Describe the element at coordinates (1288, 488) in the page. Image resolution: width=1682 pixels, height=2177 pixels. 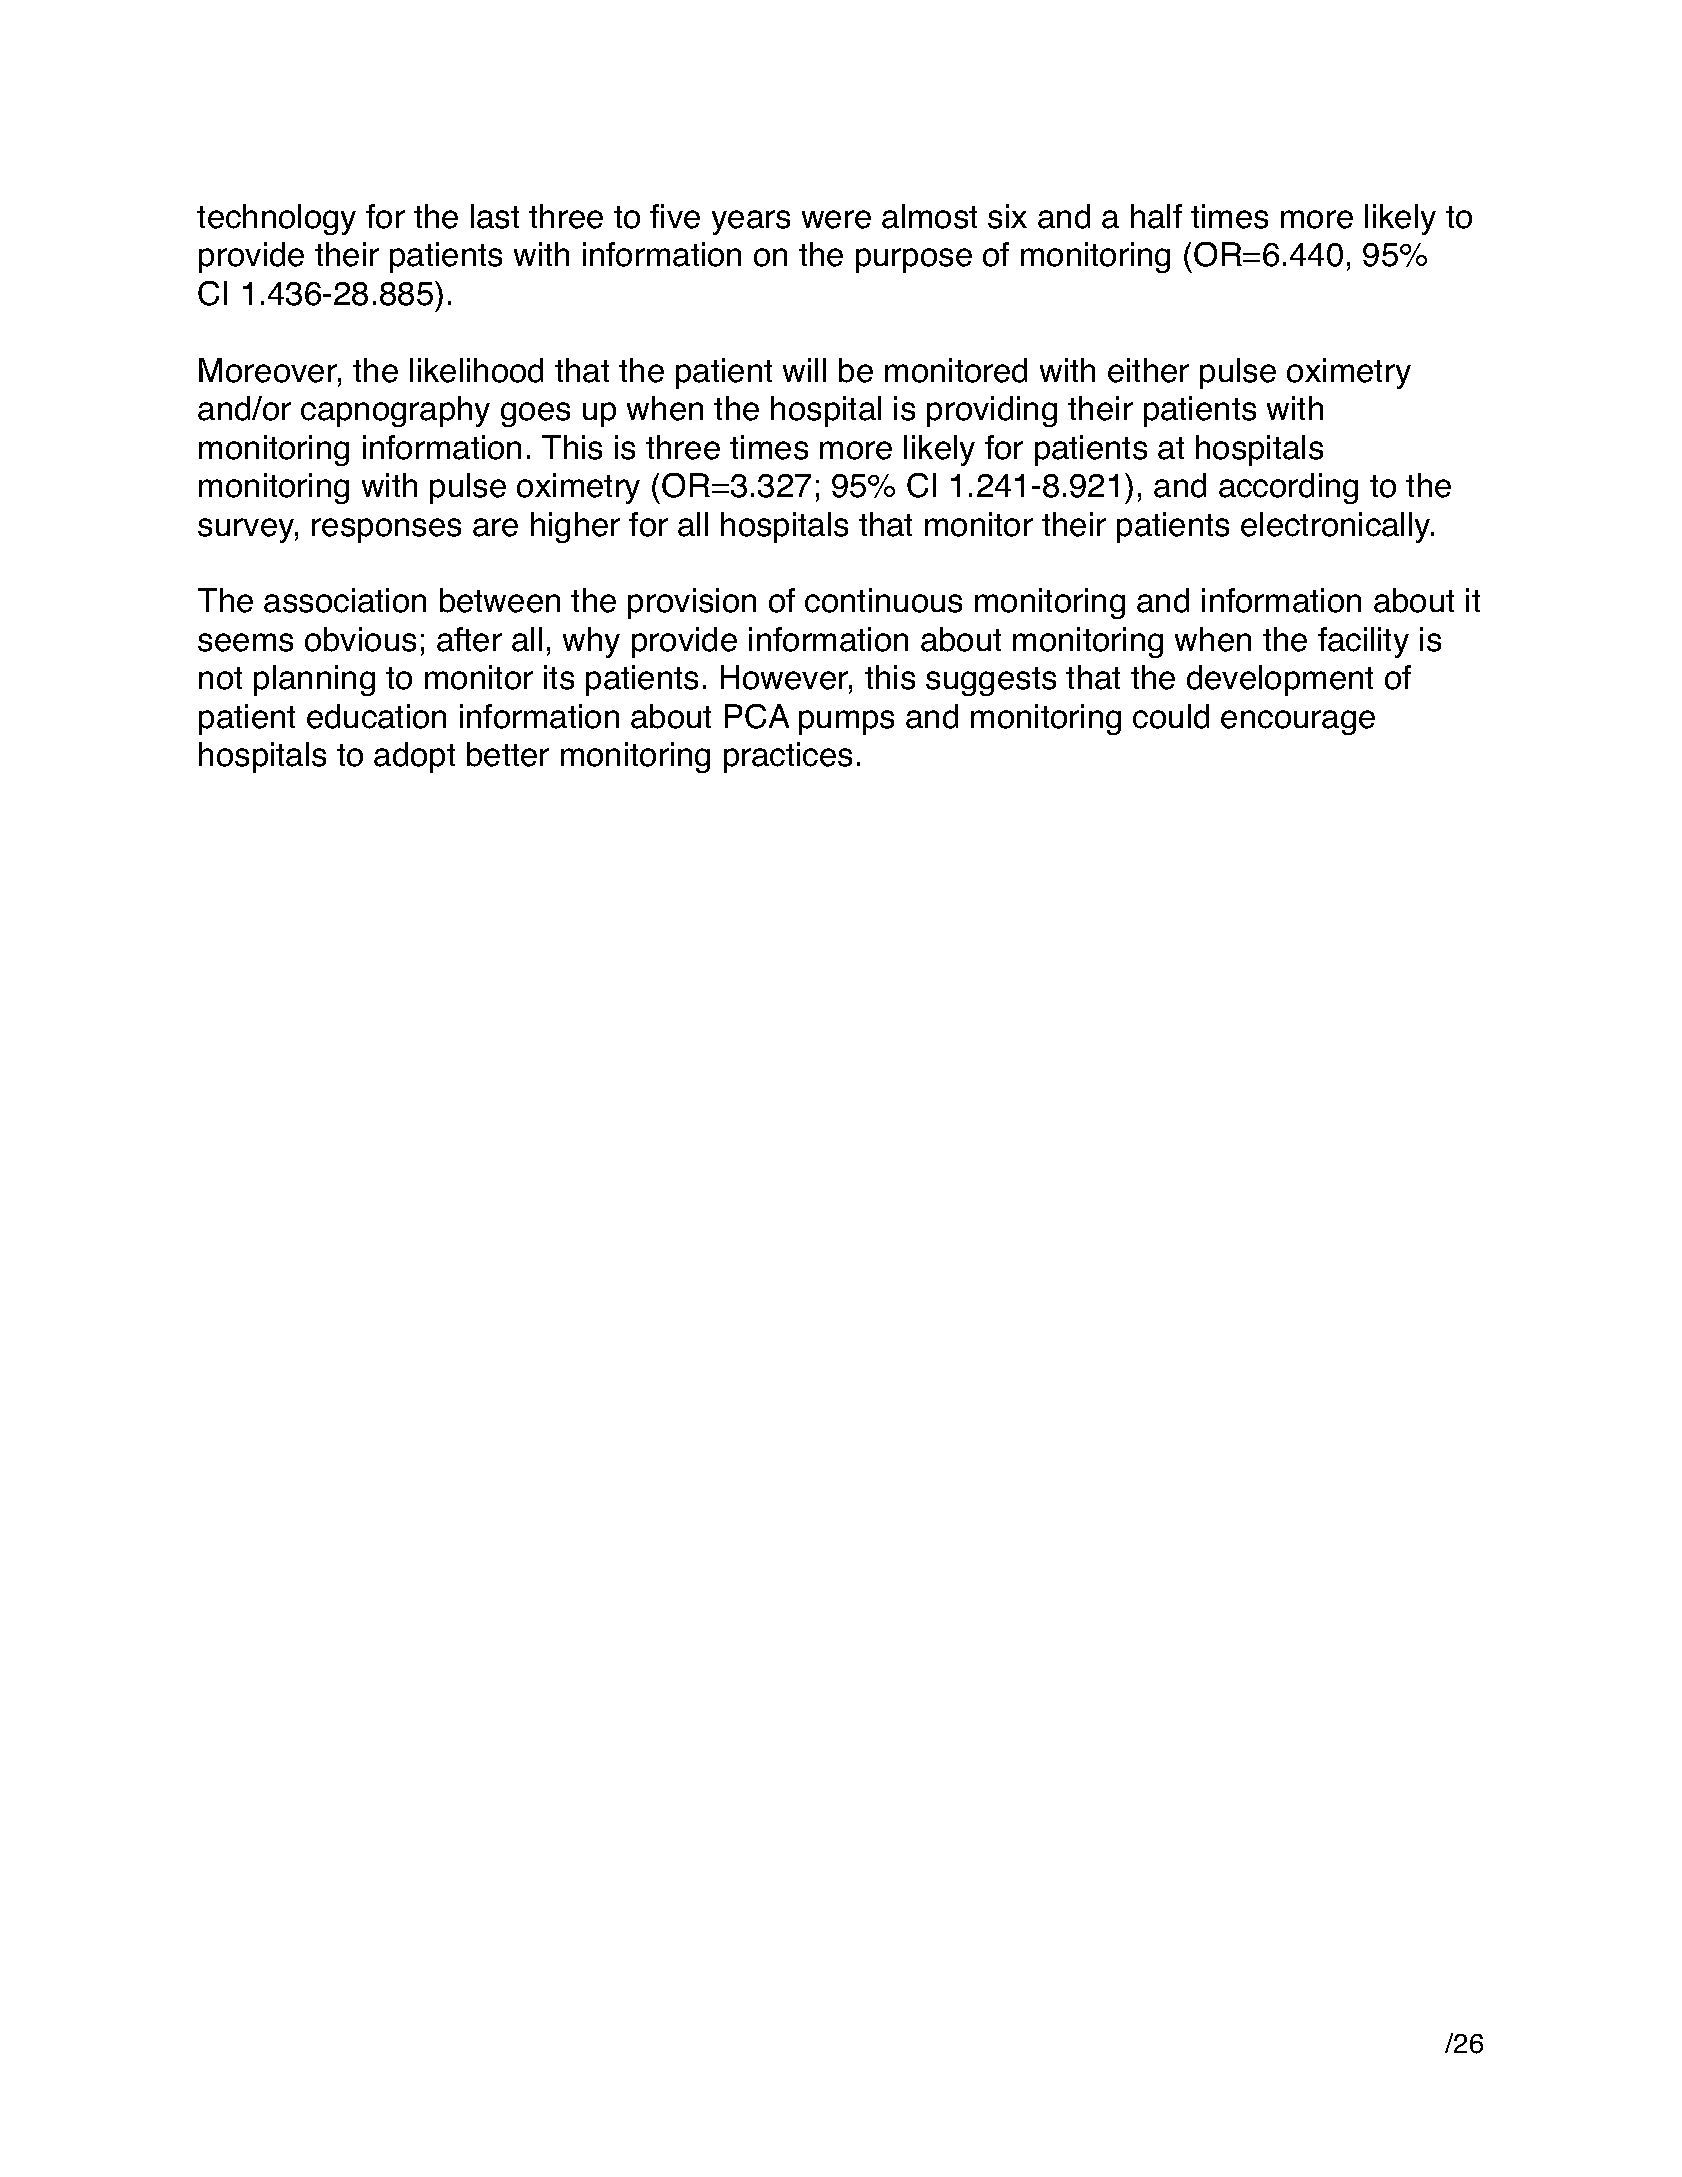
I see `according` at that location.
